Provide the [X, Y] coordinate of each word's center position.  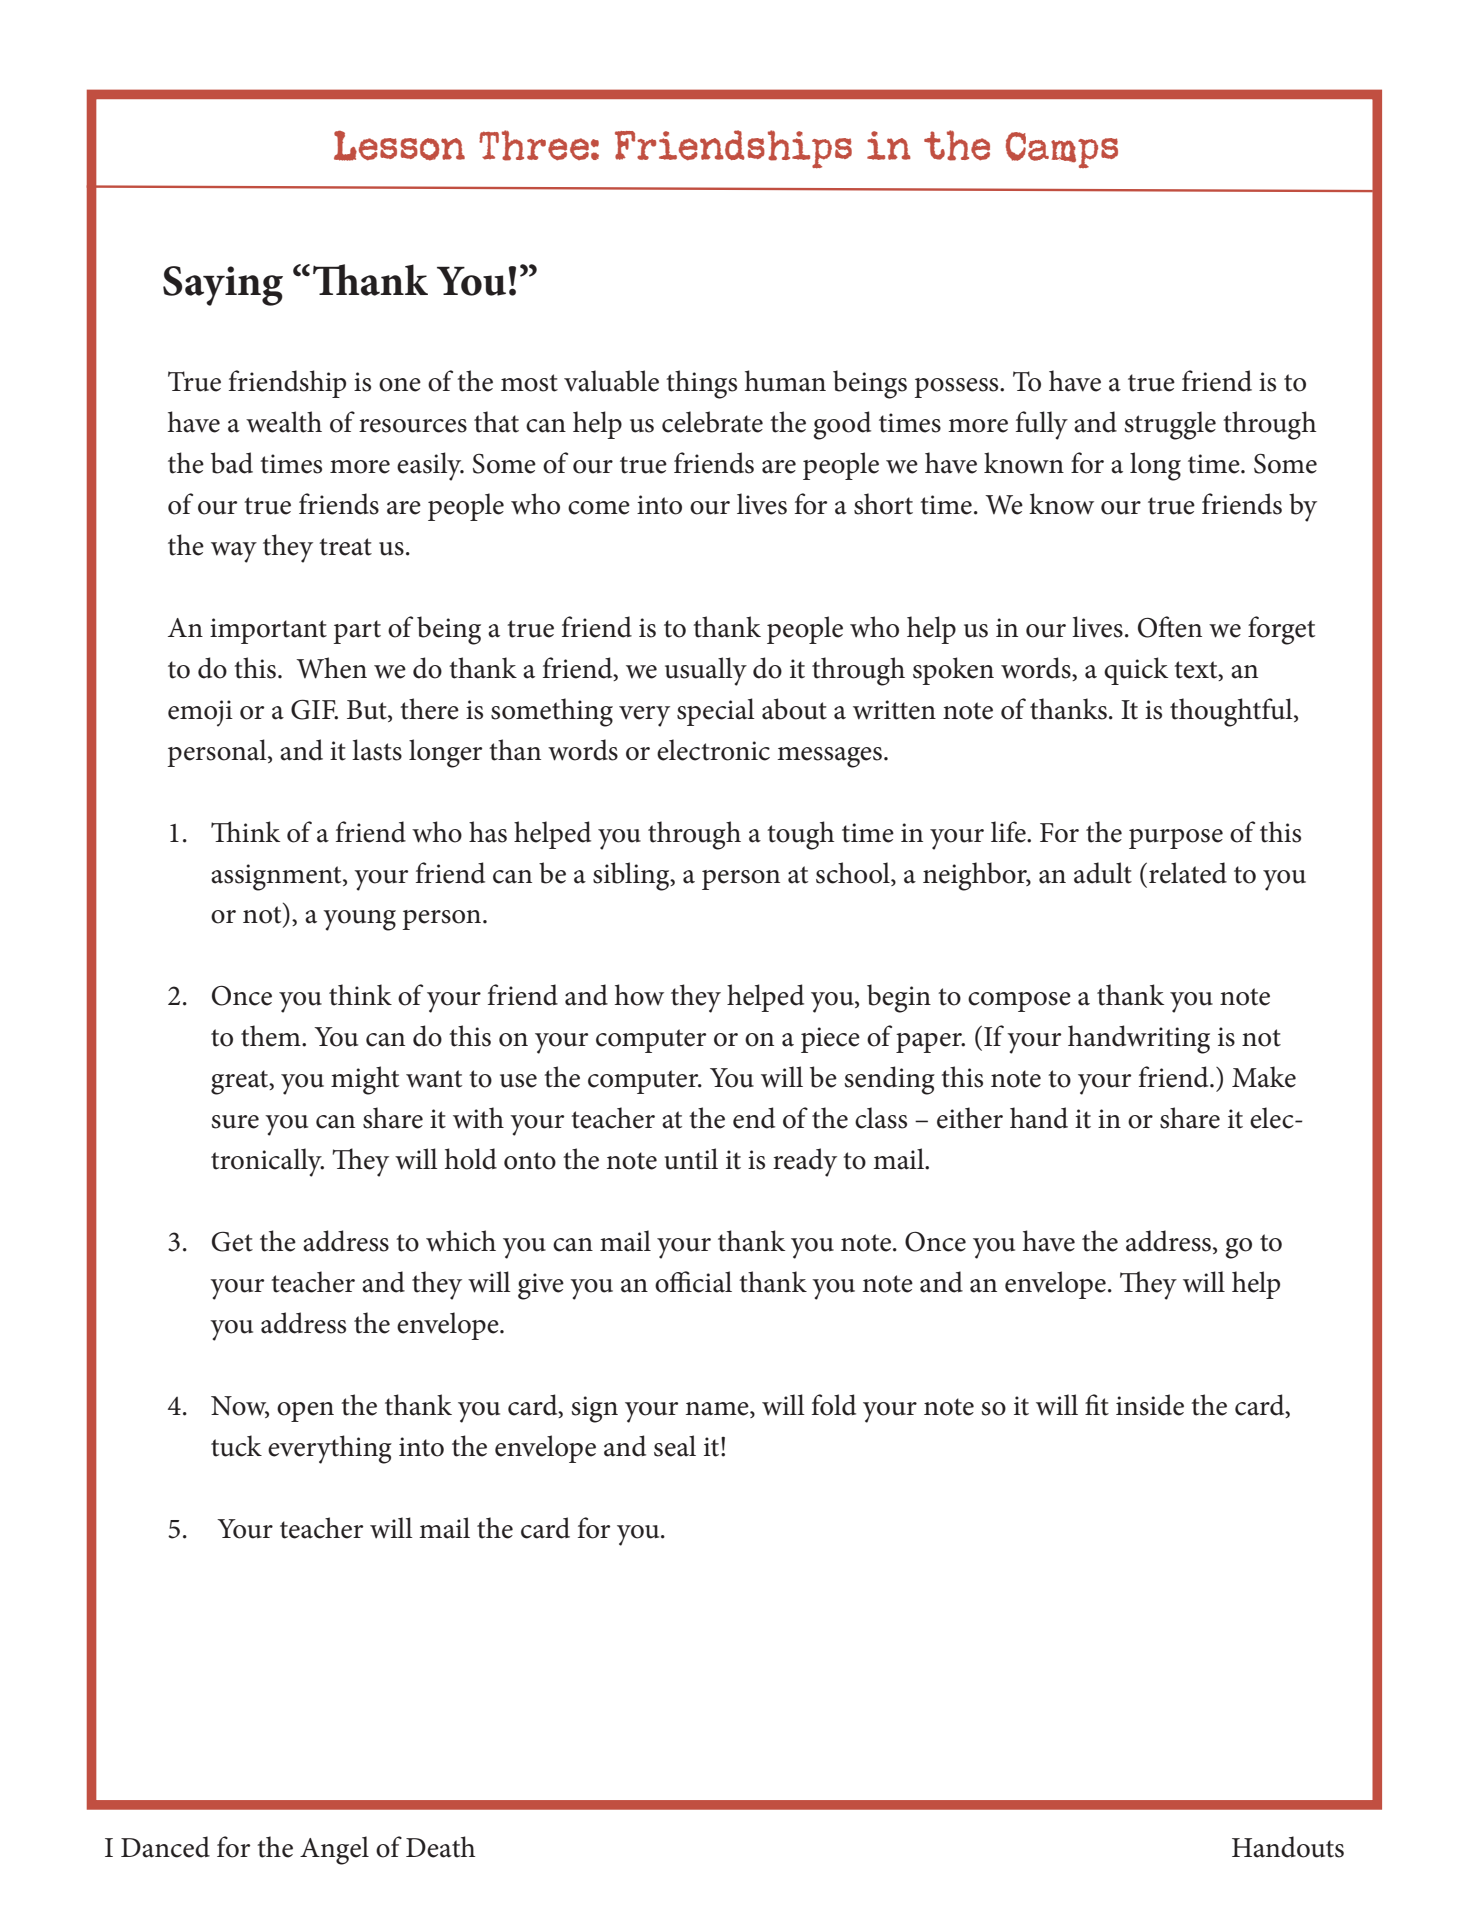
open [305, 1412]
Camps [1062, 150]
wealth [284, 422]
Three [534, 145]
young [359, 920]
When [331, 668]
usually [706, 671]
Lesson [399, 145]
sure [235, 1122]
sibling [632, 876]
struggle [1170, 425]
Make [1264, 1077]
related [1188, 873]
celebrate [712, 422]
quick [1136, 671]
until [691, 1159]
